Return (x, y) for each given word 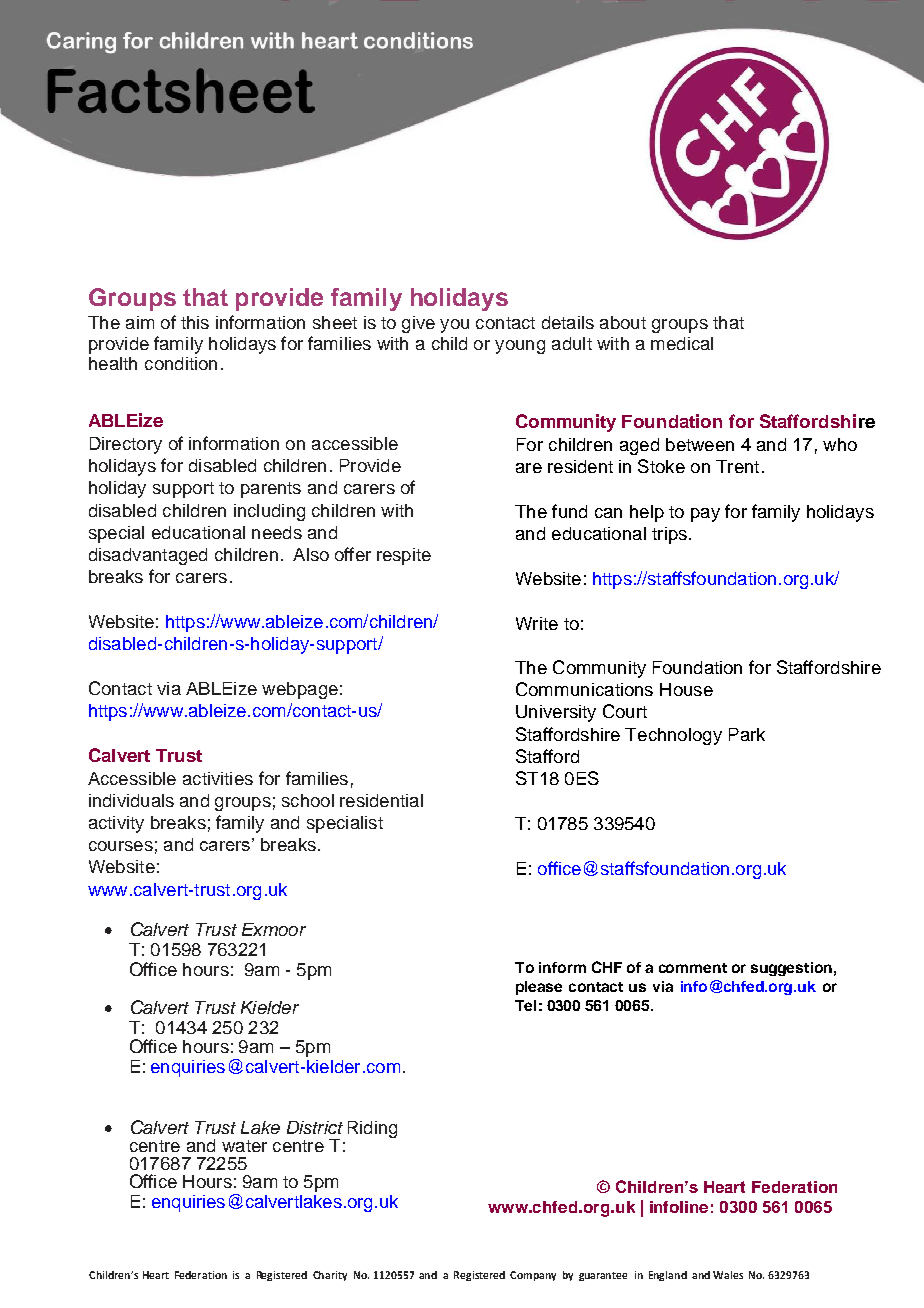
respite (404, 556)
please (539, 988)
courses (121, 846)
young (520, 347)
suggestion (791, 969)
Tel (525, 1005)
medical (682, 343)
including (269, 512)
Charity (330, 1276)
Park (747, 734)
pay (705, 515)
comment (693, 968)
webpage (300, 690)
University (556, 713)
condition (181, 363)
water (244, 1146)
